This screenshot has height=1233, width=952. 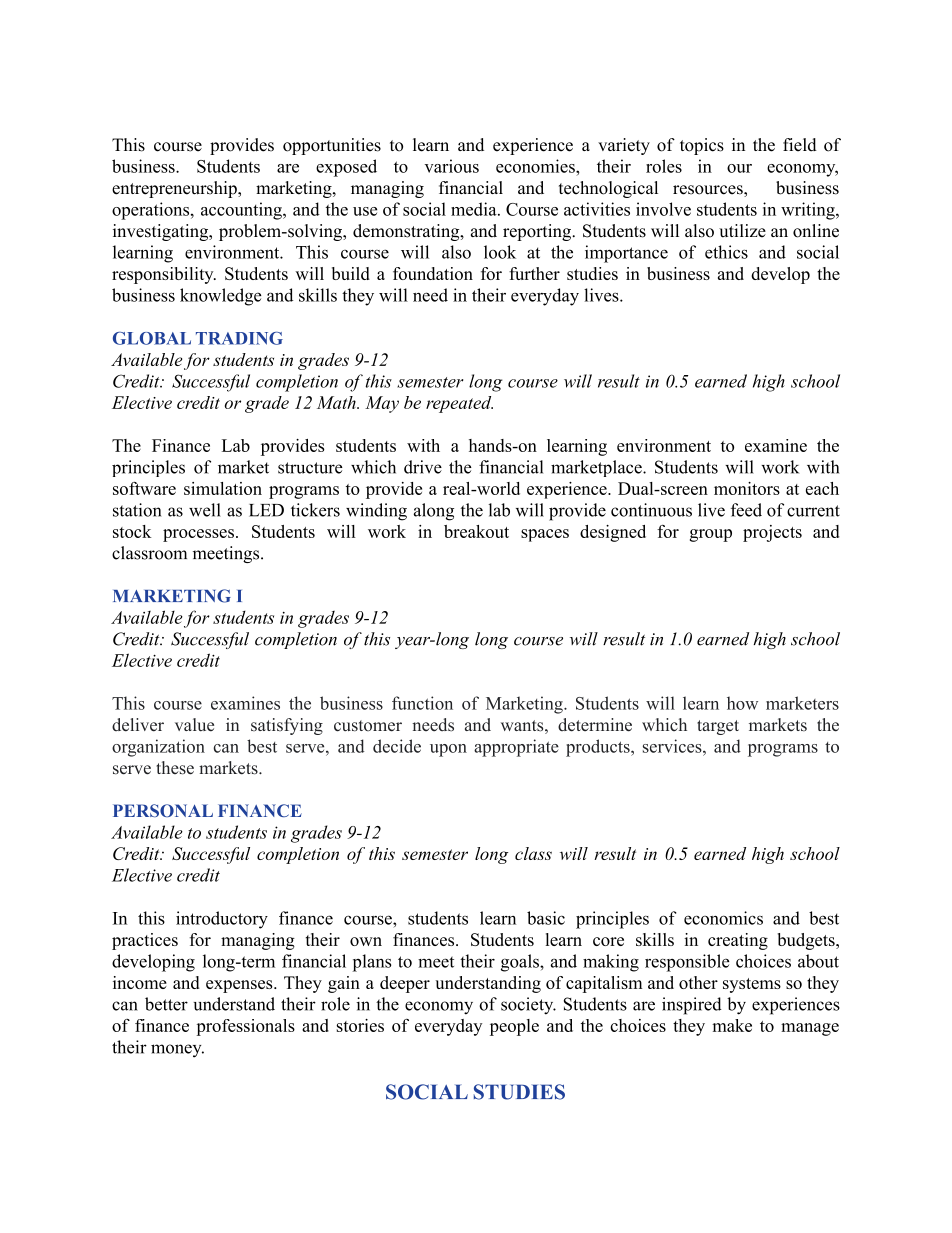 I want to click on drive, so click(x=423, y=467).
